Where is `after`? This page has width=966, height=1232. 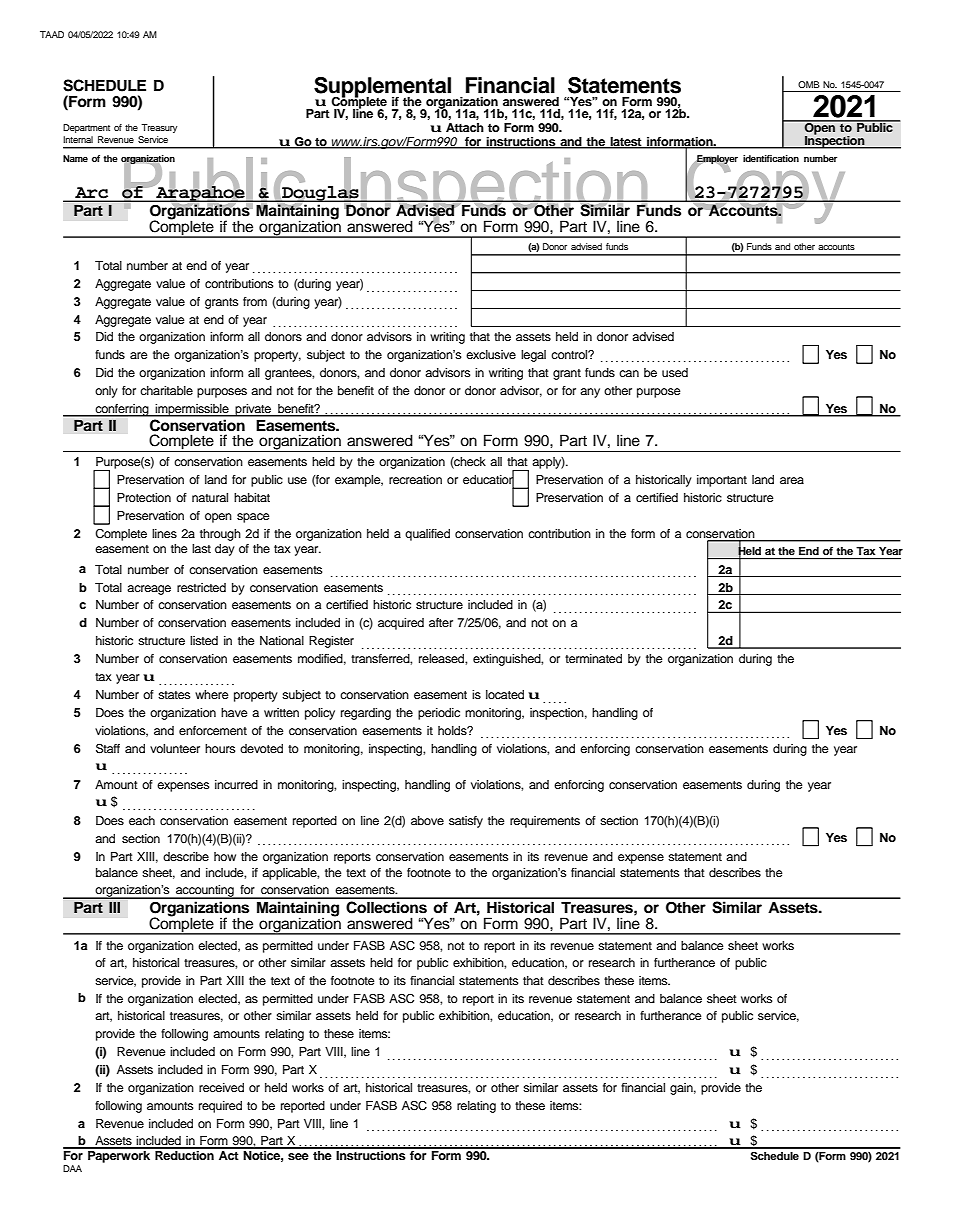 after is located at coordinates (441, 622).
